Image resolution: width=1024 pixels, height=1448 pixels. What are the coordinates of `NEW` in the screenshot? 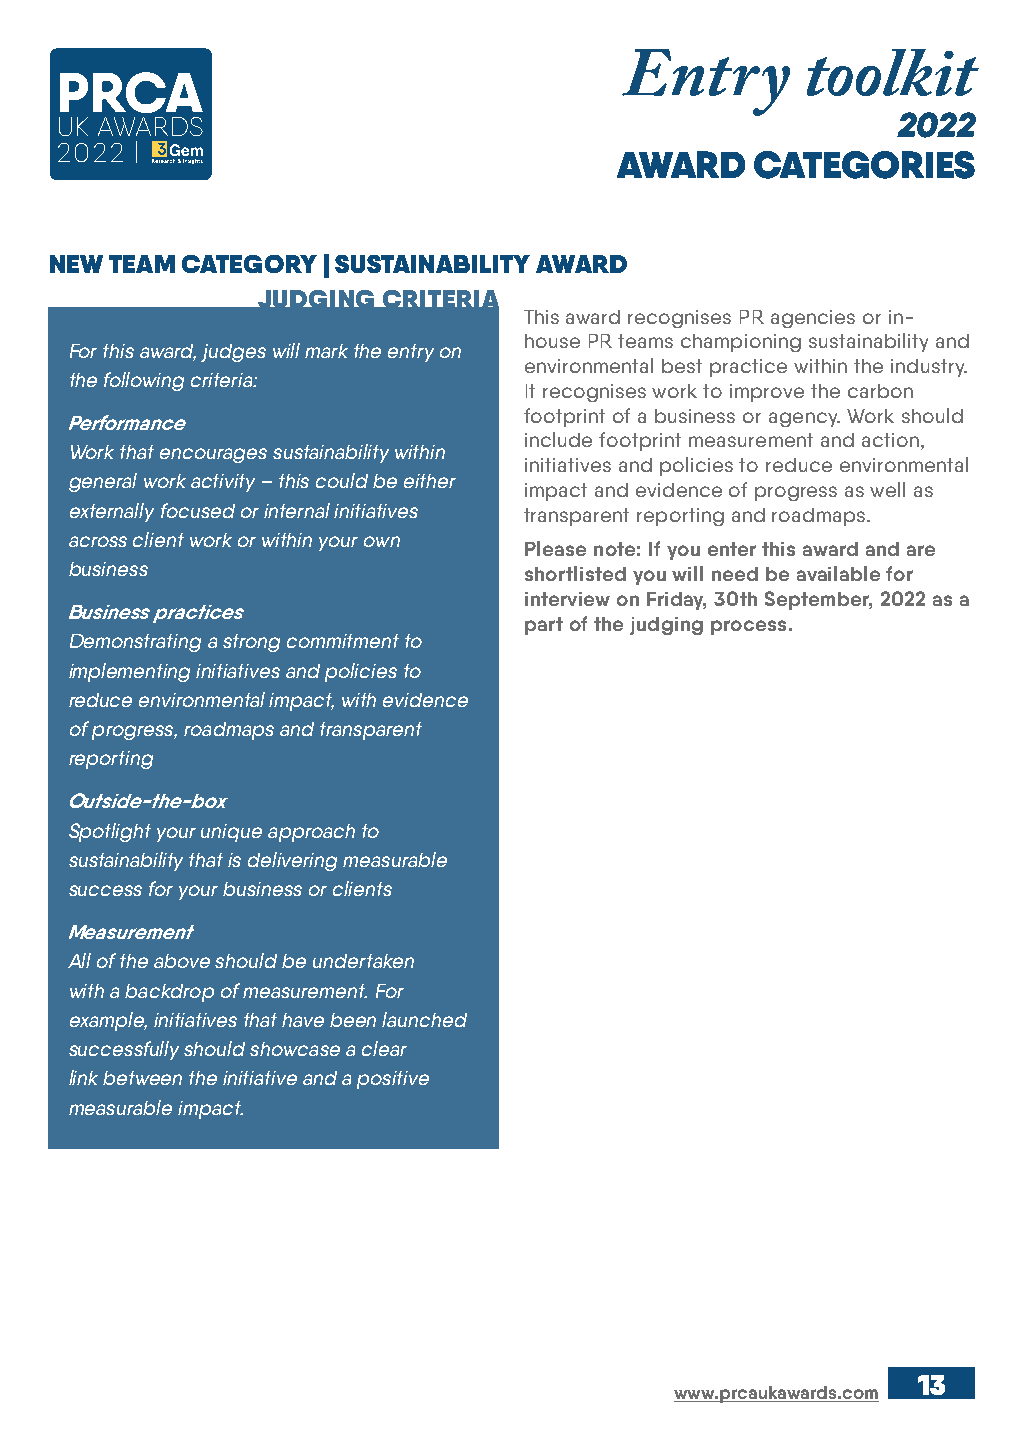 It's located at (76, 264).
